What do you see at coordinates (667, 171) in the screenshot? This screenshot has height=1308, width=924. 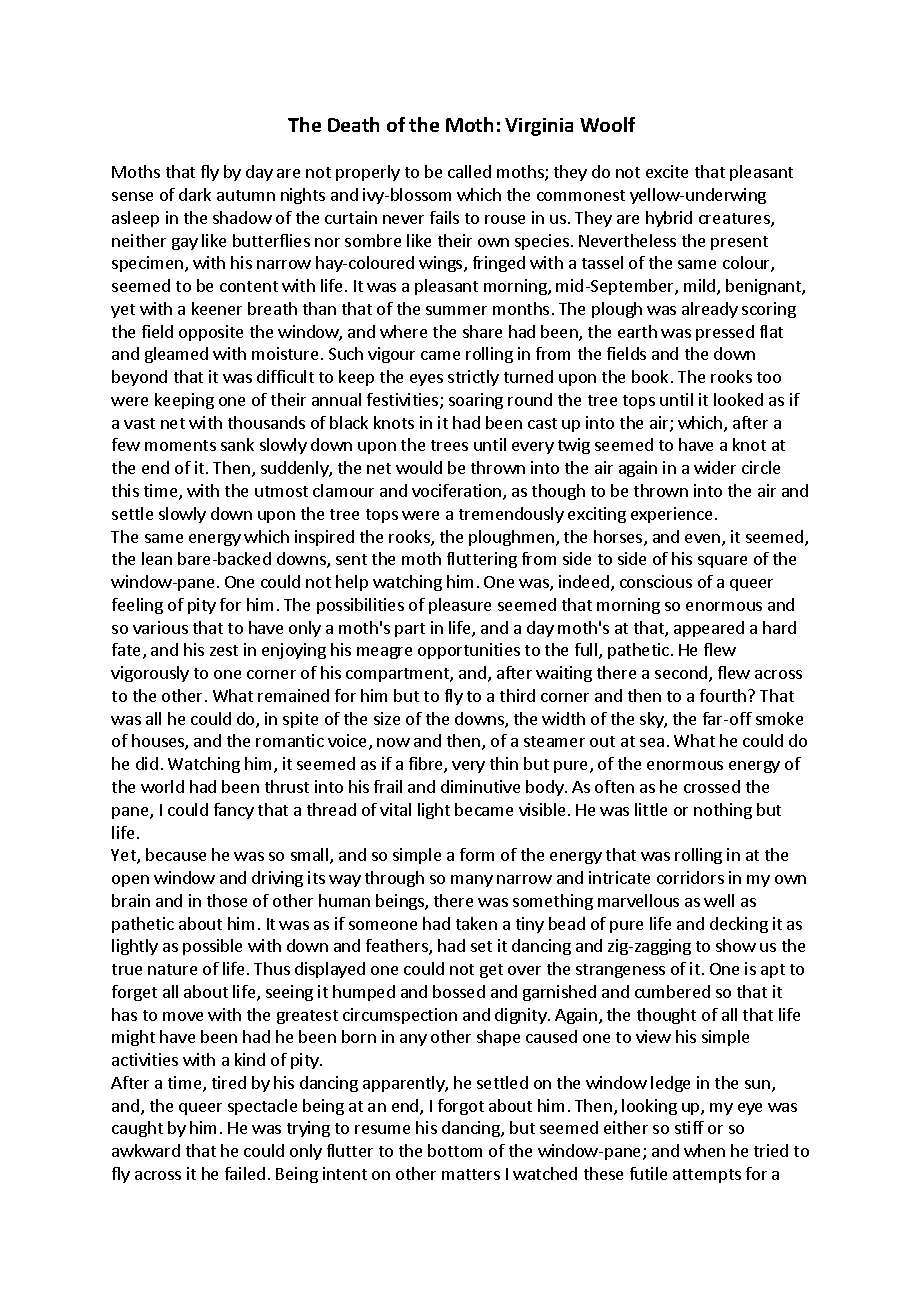 I see `excite` at bounding box center [667, 171].
